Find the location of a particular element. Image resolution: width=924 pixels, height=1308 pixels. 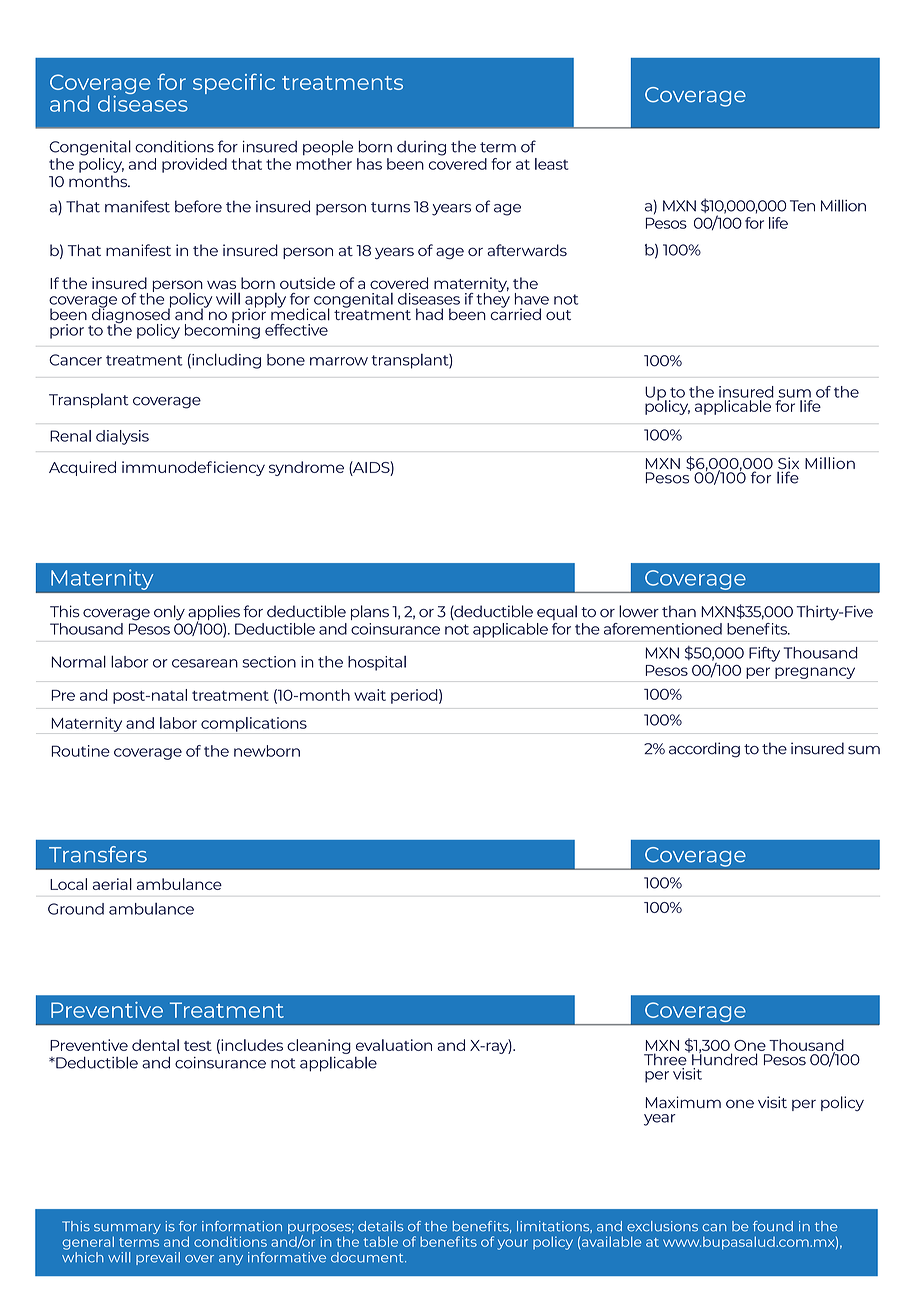

Ten is located at coordinates (802, 206).
